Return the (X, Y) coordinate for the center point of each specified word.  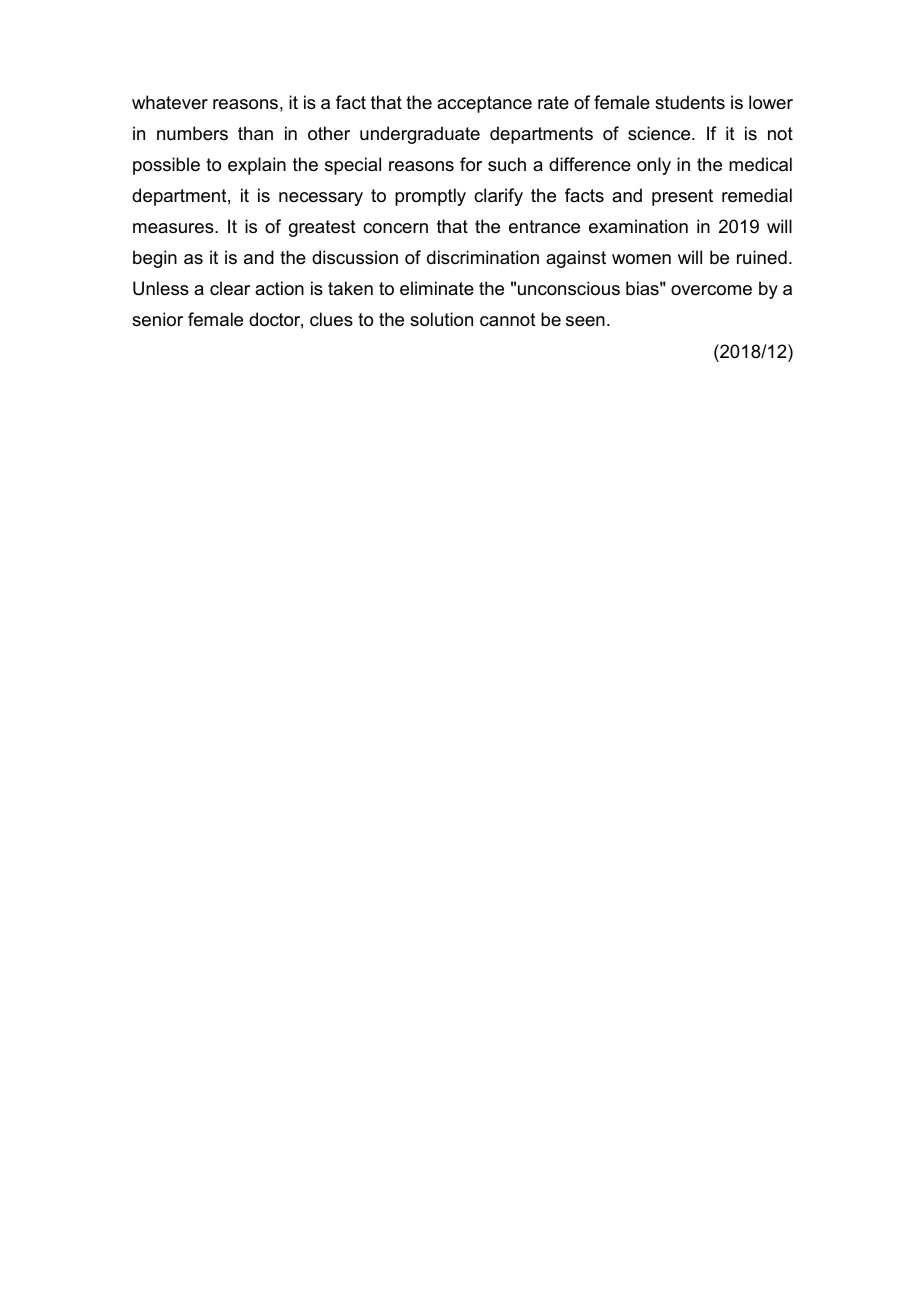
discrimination (483, 257)
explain (257, 166)
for (471, 164)
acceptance (484, 104)
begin (155, 259)
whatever (170, 102)
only (654, 166)
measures (174, 228)
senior (157, 319)
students (690, 102)
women (641, 259)
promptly (430, 197)
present (682, 197)
